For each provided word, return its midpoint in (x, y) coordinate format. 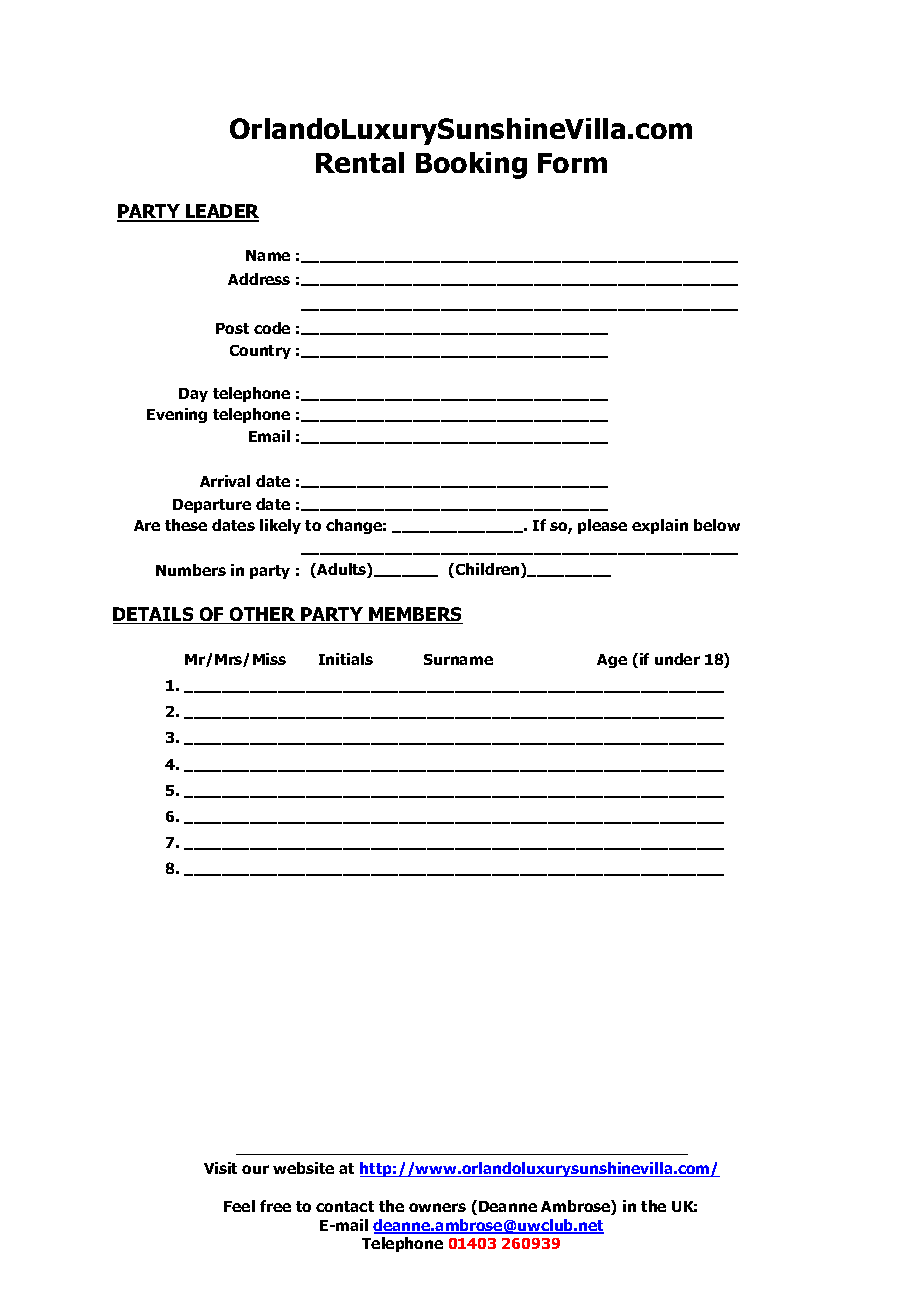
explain (660, 526)
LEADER (221, 212)
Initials (346, 659)
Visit (220, 1168)
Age (612, 661)
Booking (471, 165)
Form (572, 163)
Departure (212, 506)
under (677, 659)
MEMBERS (415, 615)
